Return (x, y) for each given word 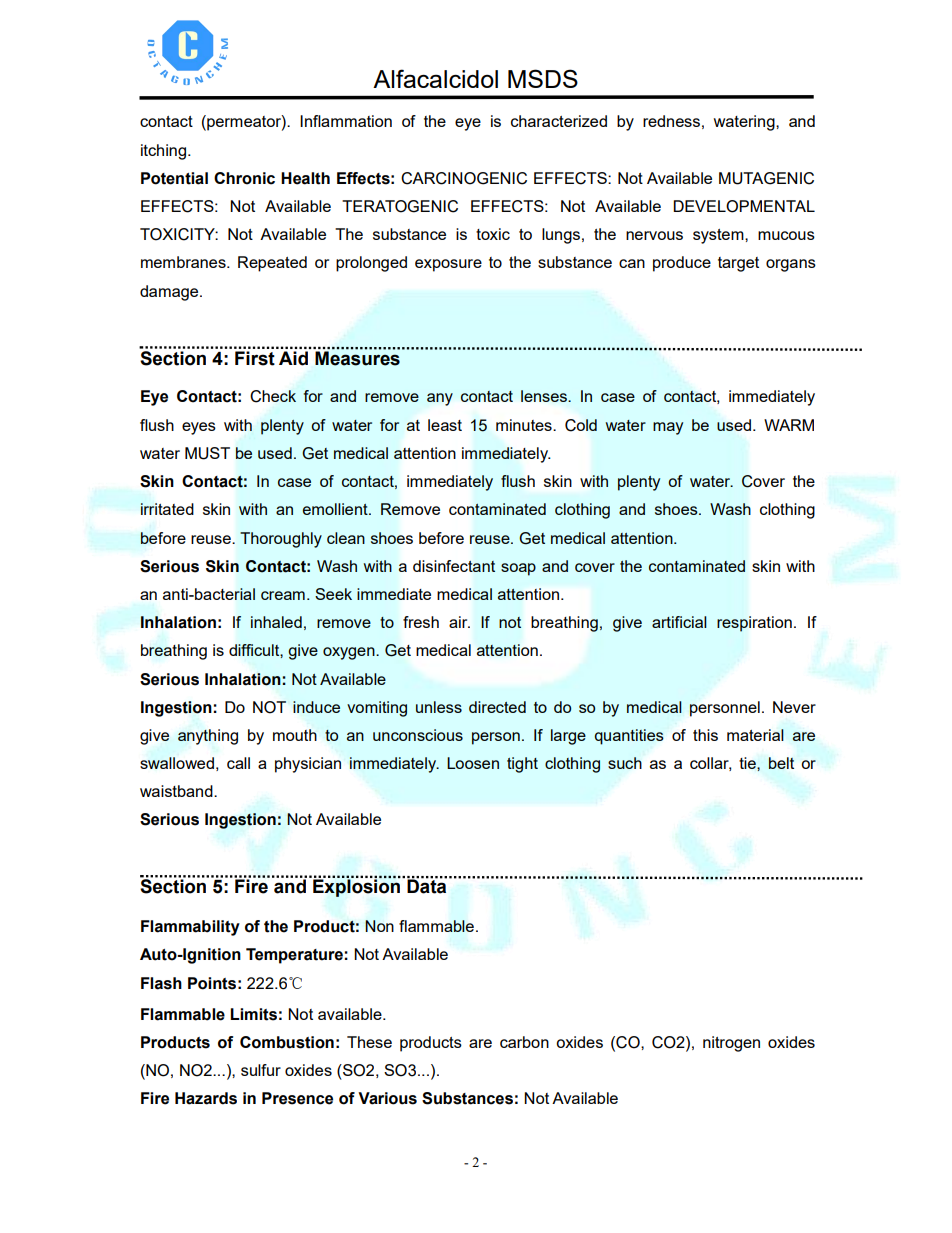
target (738, 264)
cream (283, 595)
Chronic (244, 178)
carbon (524, 1042)
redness (671, 121)
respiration (754, 624)
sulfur (261, 1070)
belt (781, 763)
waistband (177, 791)
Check (273, 396)
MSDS (543, 78)
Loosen (473, 763)
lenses (545, 396)
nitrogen (731, 1044)
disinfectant (454, 566)
